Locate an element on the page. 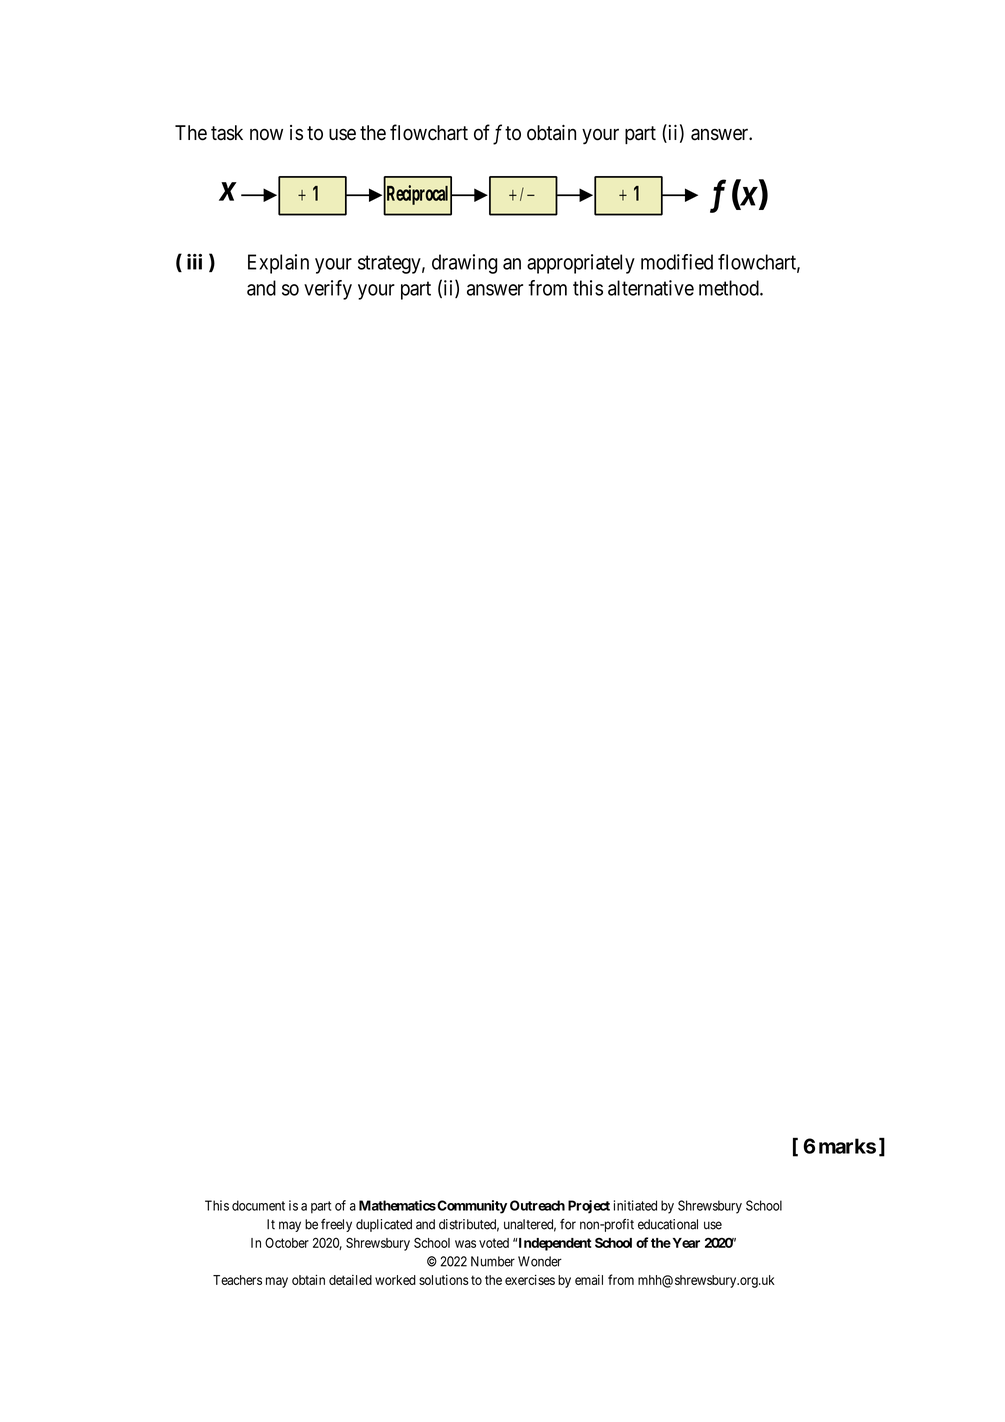 The image size is (1005, 1422). Year is located at coordinates (685, 1243).
